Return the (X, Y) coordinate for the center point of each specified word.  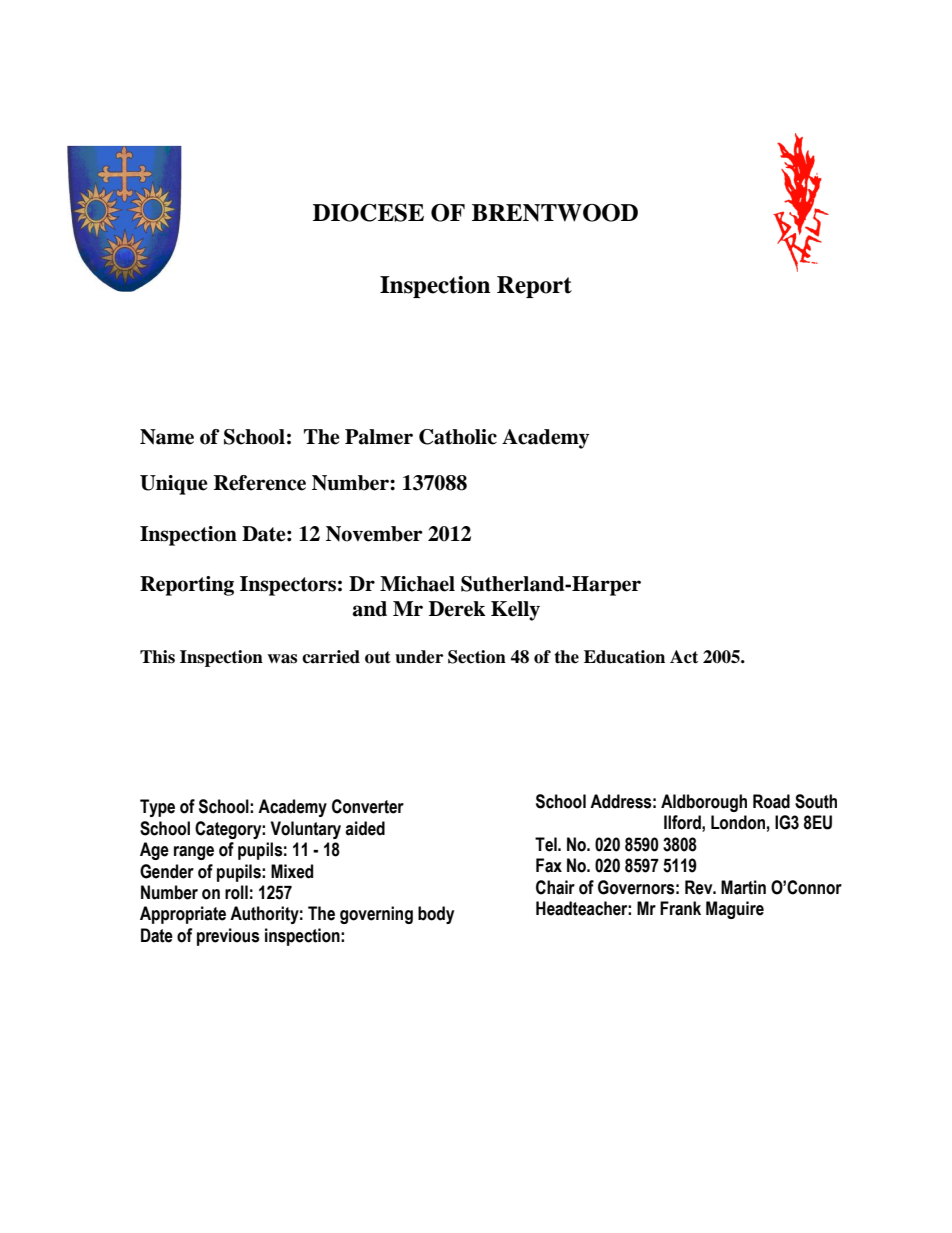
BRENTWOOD (555, 213)
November (374, 534)
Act (684, 657)
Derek (457, 609)
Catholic (458, 437)
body (436, 915)
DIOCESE (368, 213)
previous (228, 937)
